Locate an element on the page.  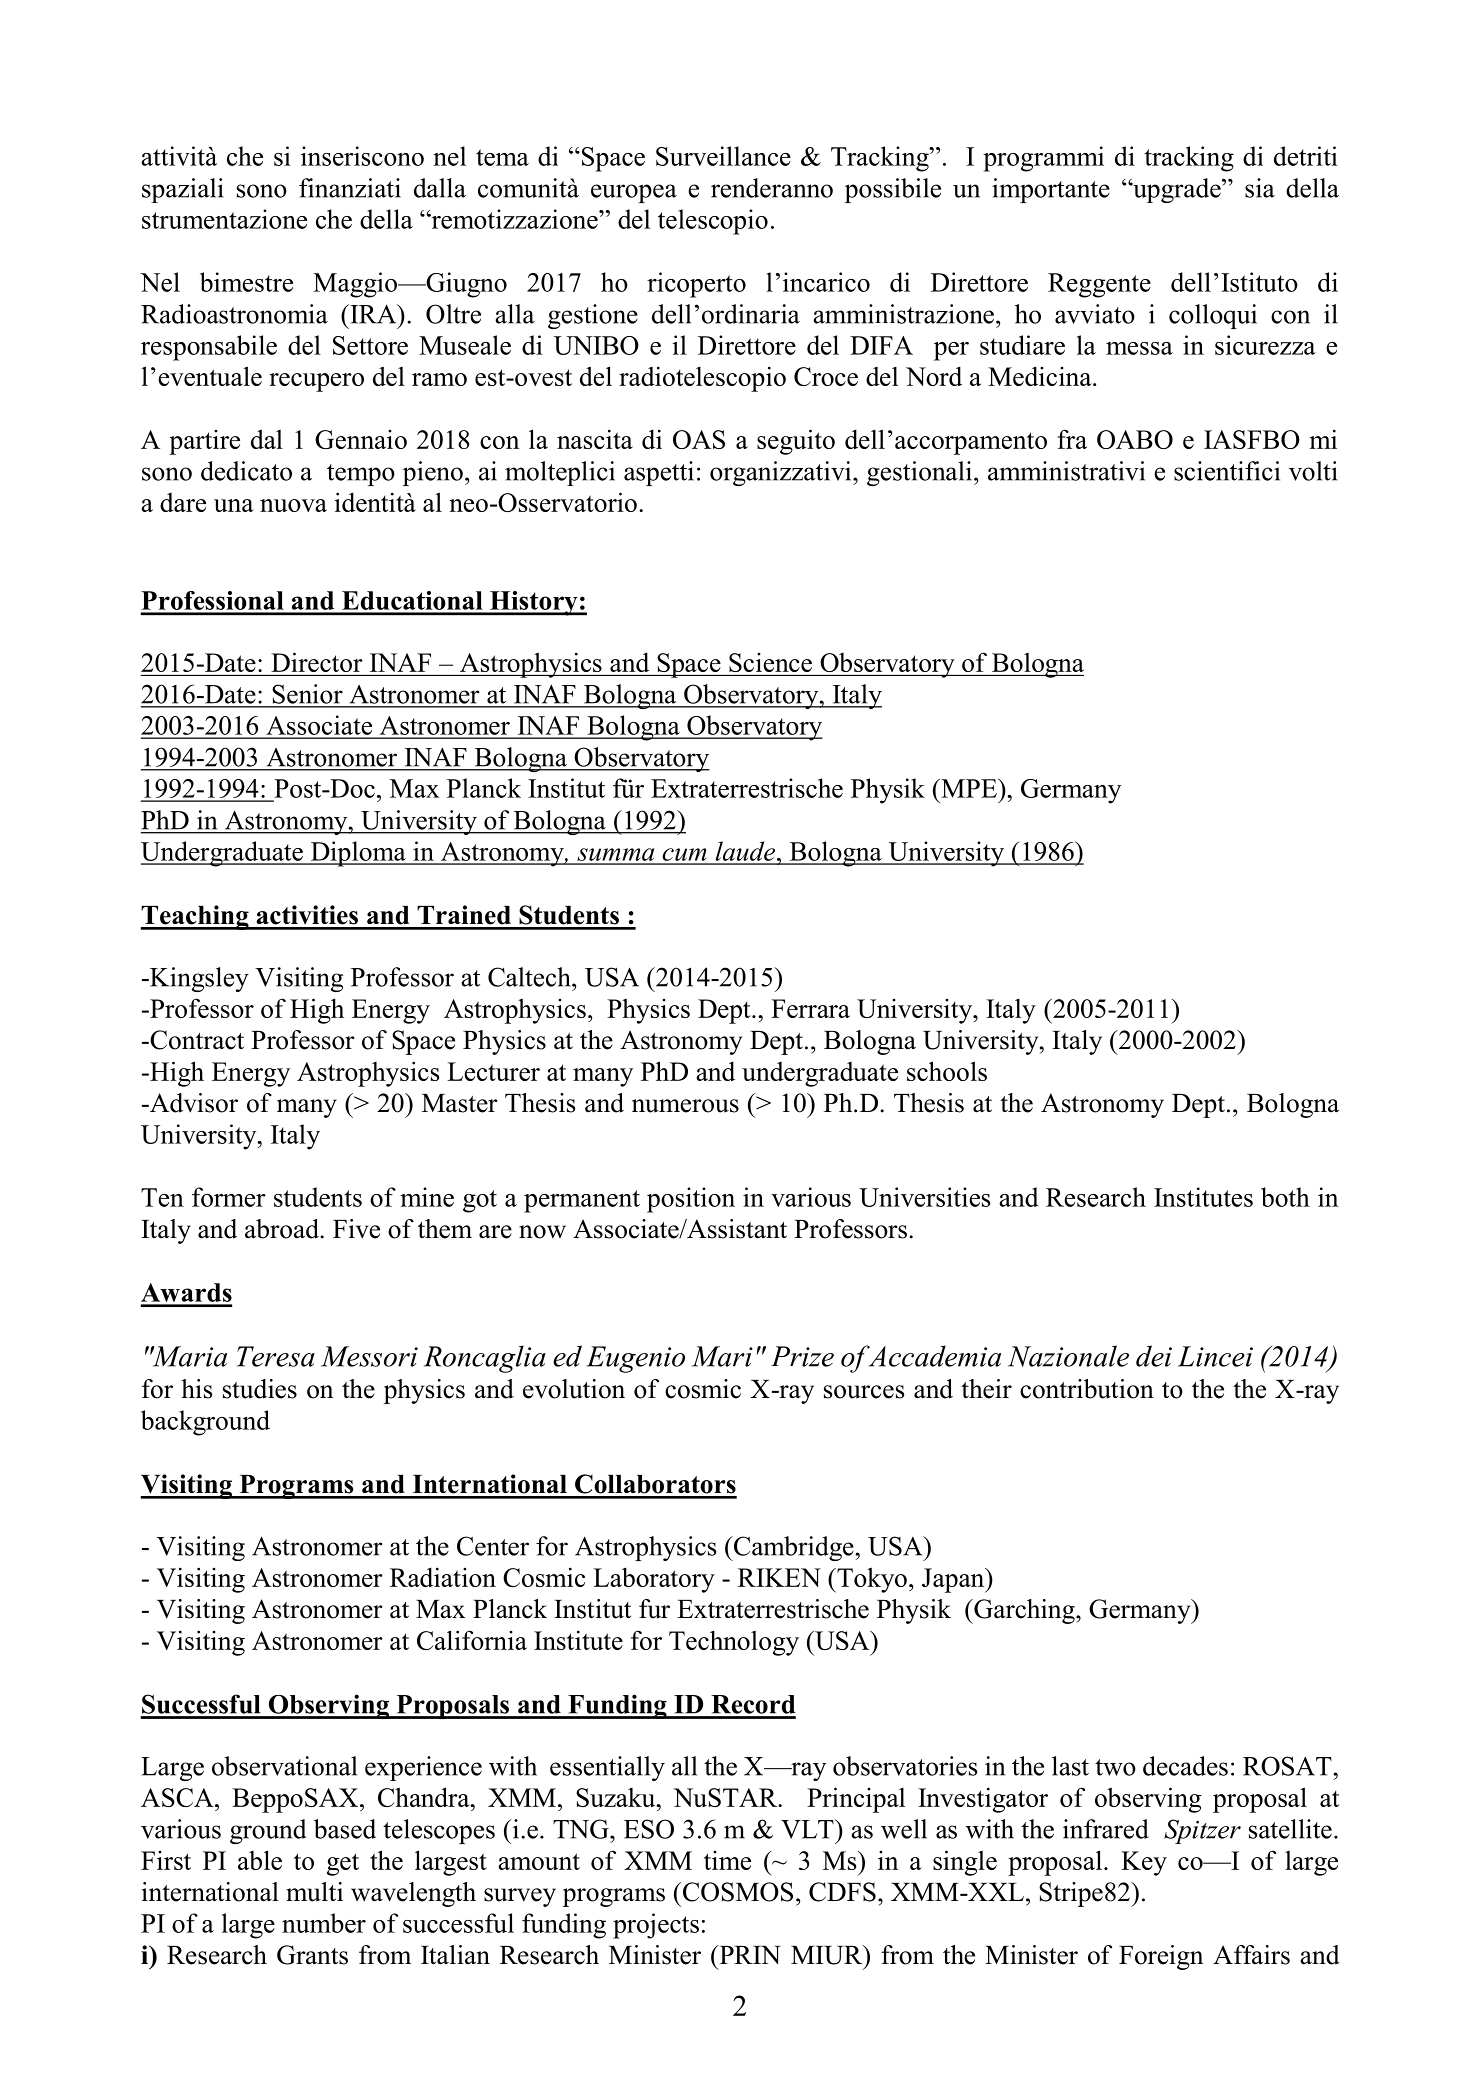
contribution is located at coordinates (1087, 1389).
